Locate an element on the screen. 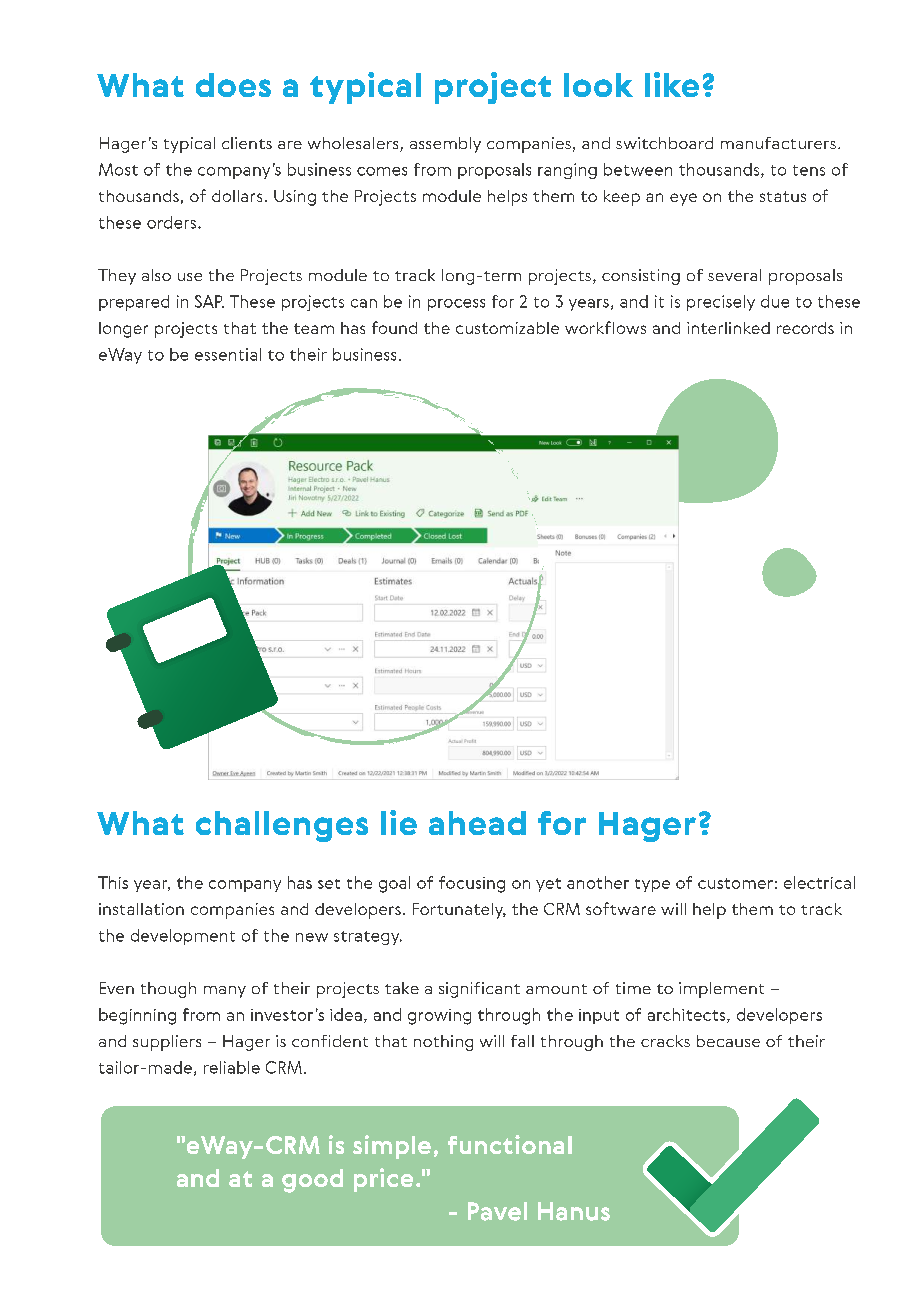 This screenshot has height=1308, width=924. ahead is located at coordinates (477, 823).
